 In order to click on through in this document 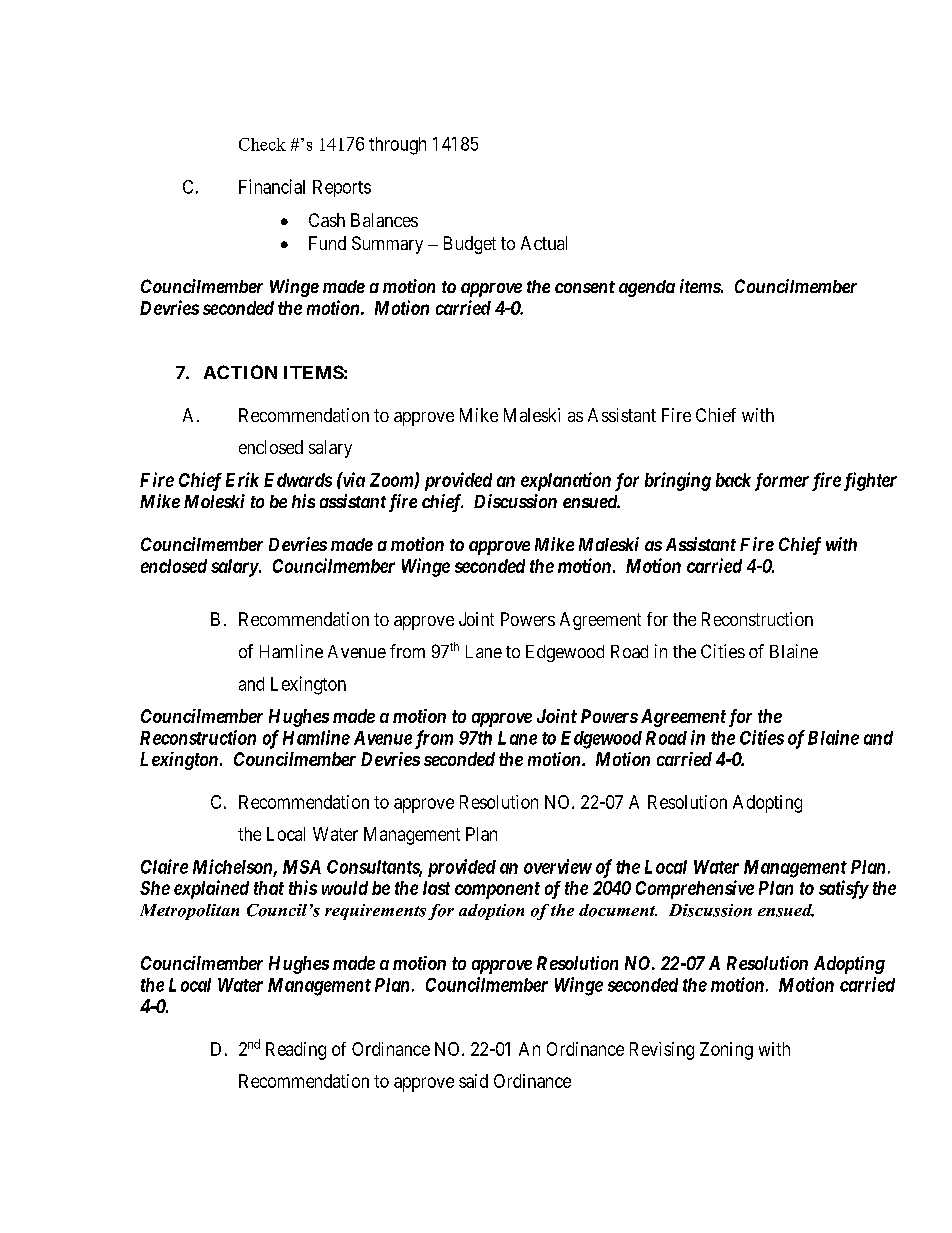, I will do `click(397, 146)`.
